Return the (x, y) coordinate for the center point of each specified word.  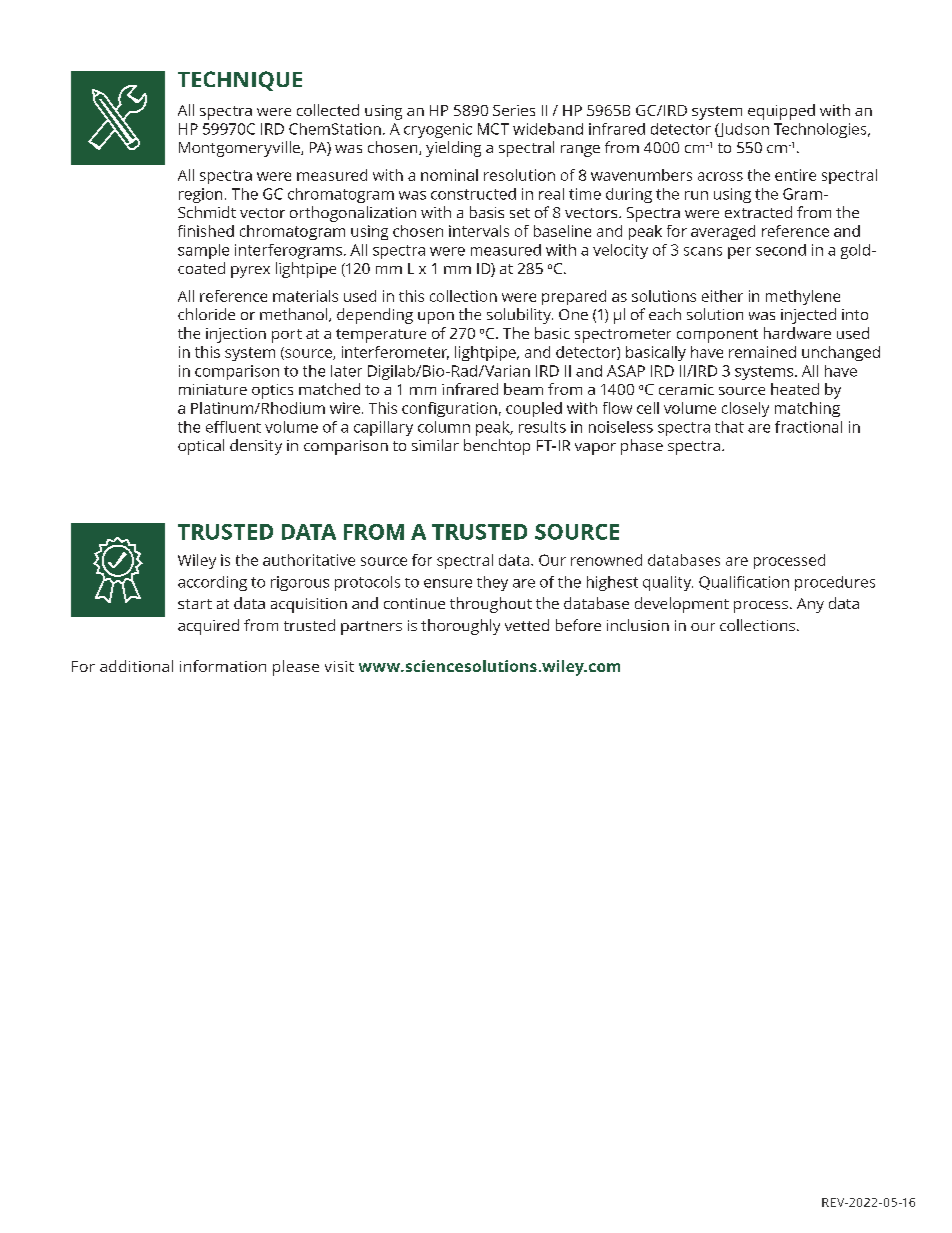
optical (201, 447)
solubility (520, 316)
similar (435, 445)
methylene (803, 297)
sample (203, 251)
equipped (781, 112)
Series (514, 110)
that (729, 427)
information (223, 666)
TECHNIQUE (240, 81)
